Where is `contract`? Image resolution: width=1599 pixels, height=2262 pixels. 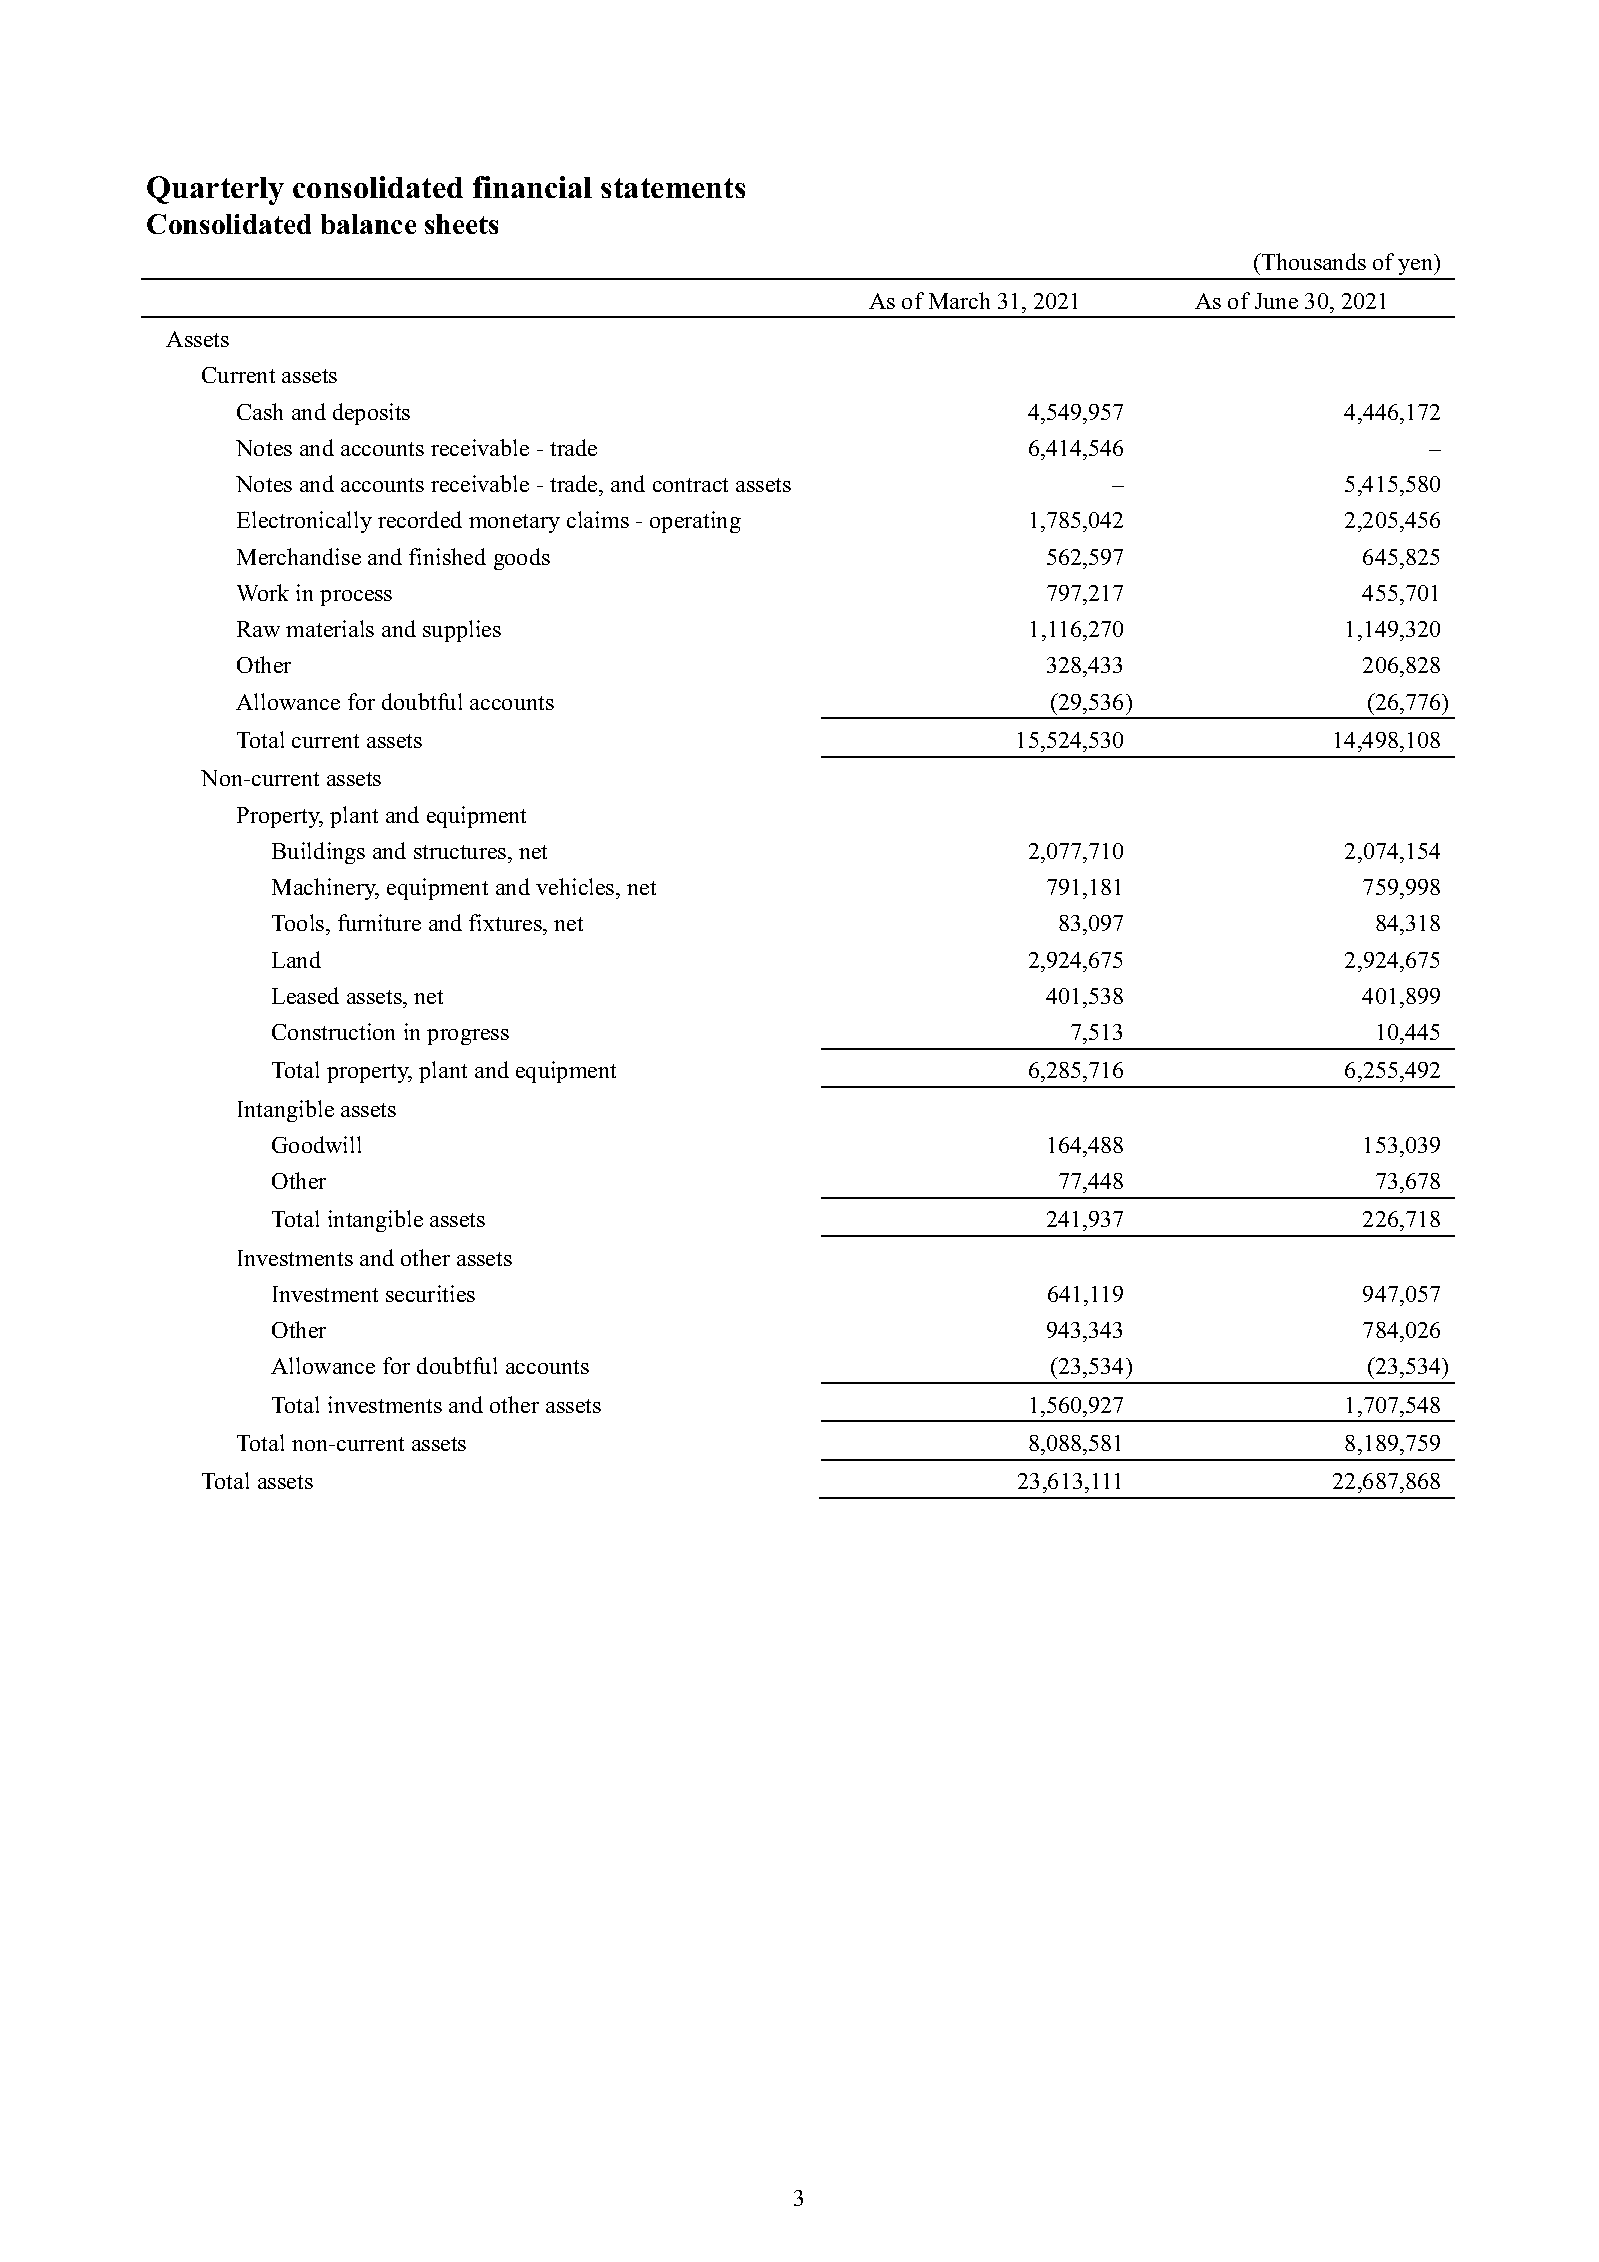 contract is located at coordinates (690, 485).
